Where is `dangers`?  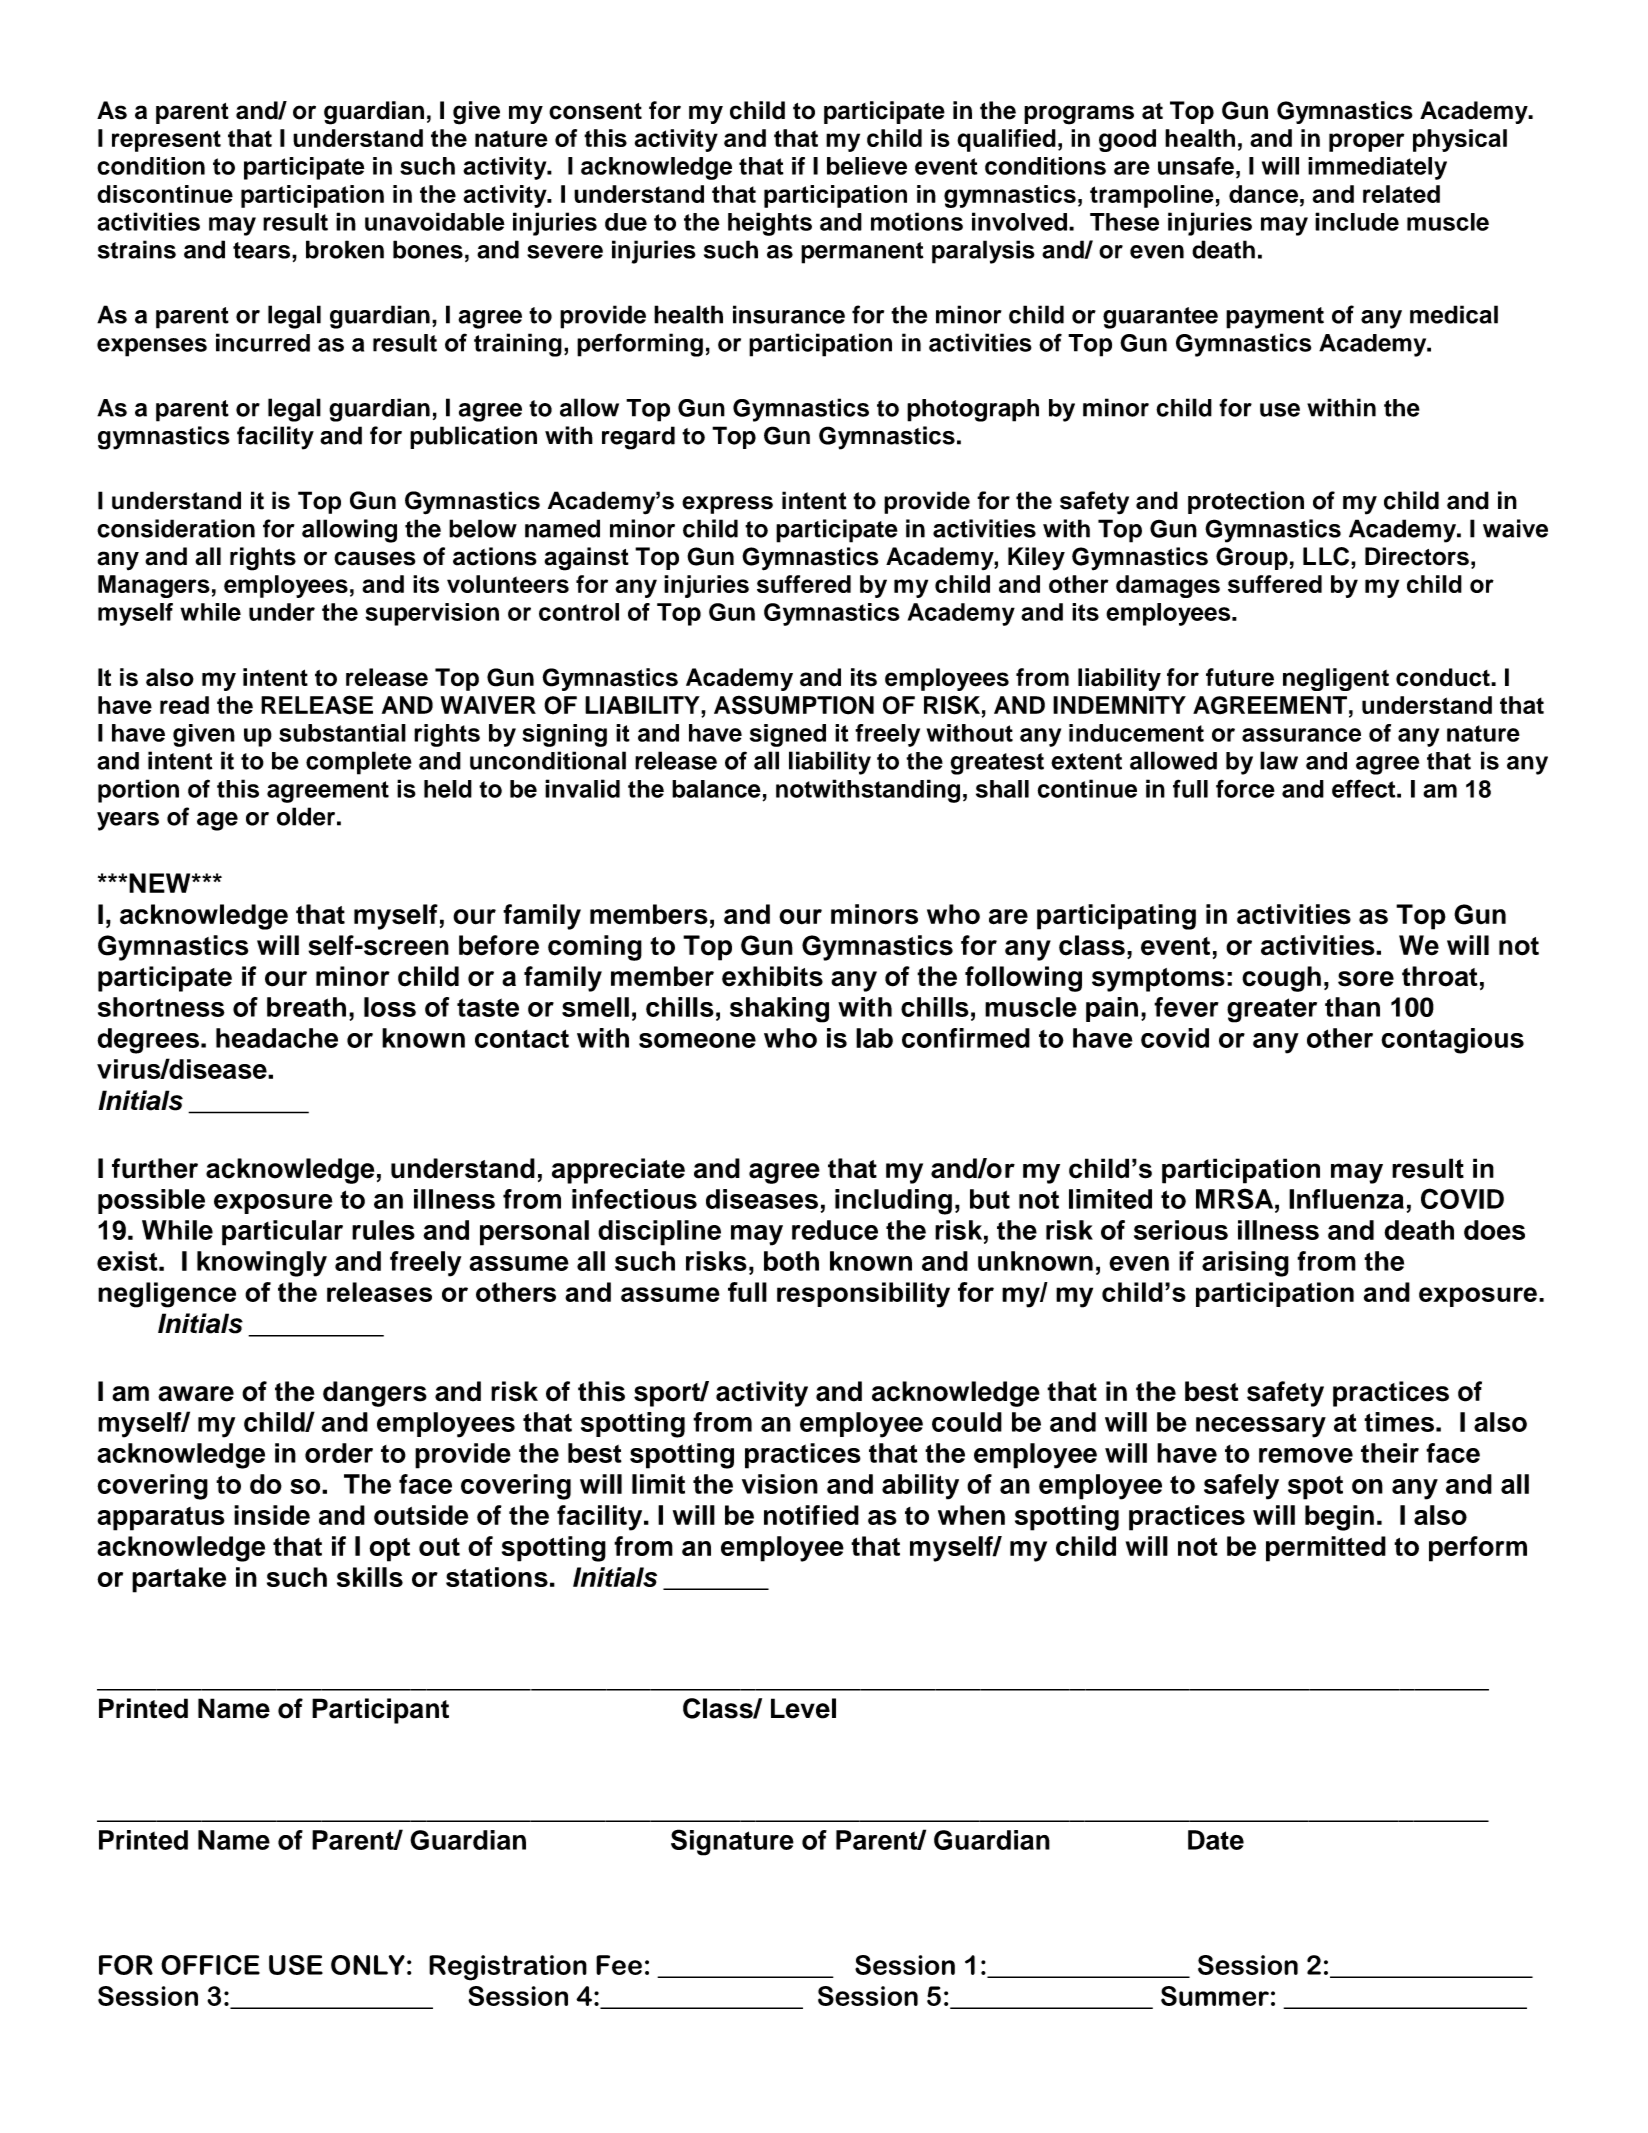
dangers is located at coordinates (375, 1394).
